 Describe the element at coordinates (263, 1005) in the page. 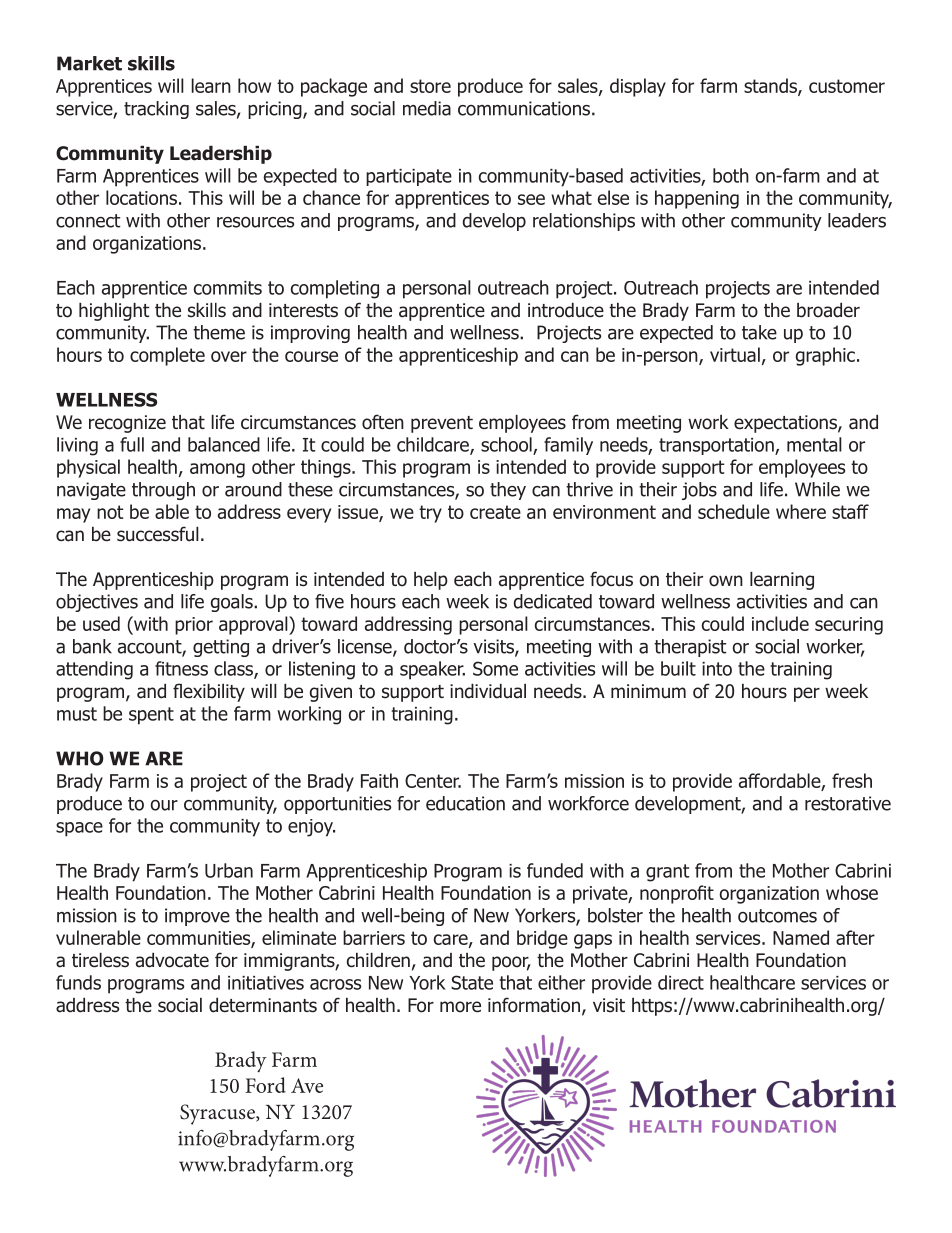

I see `determinants` at that location.
